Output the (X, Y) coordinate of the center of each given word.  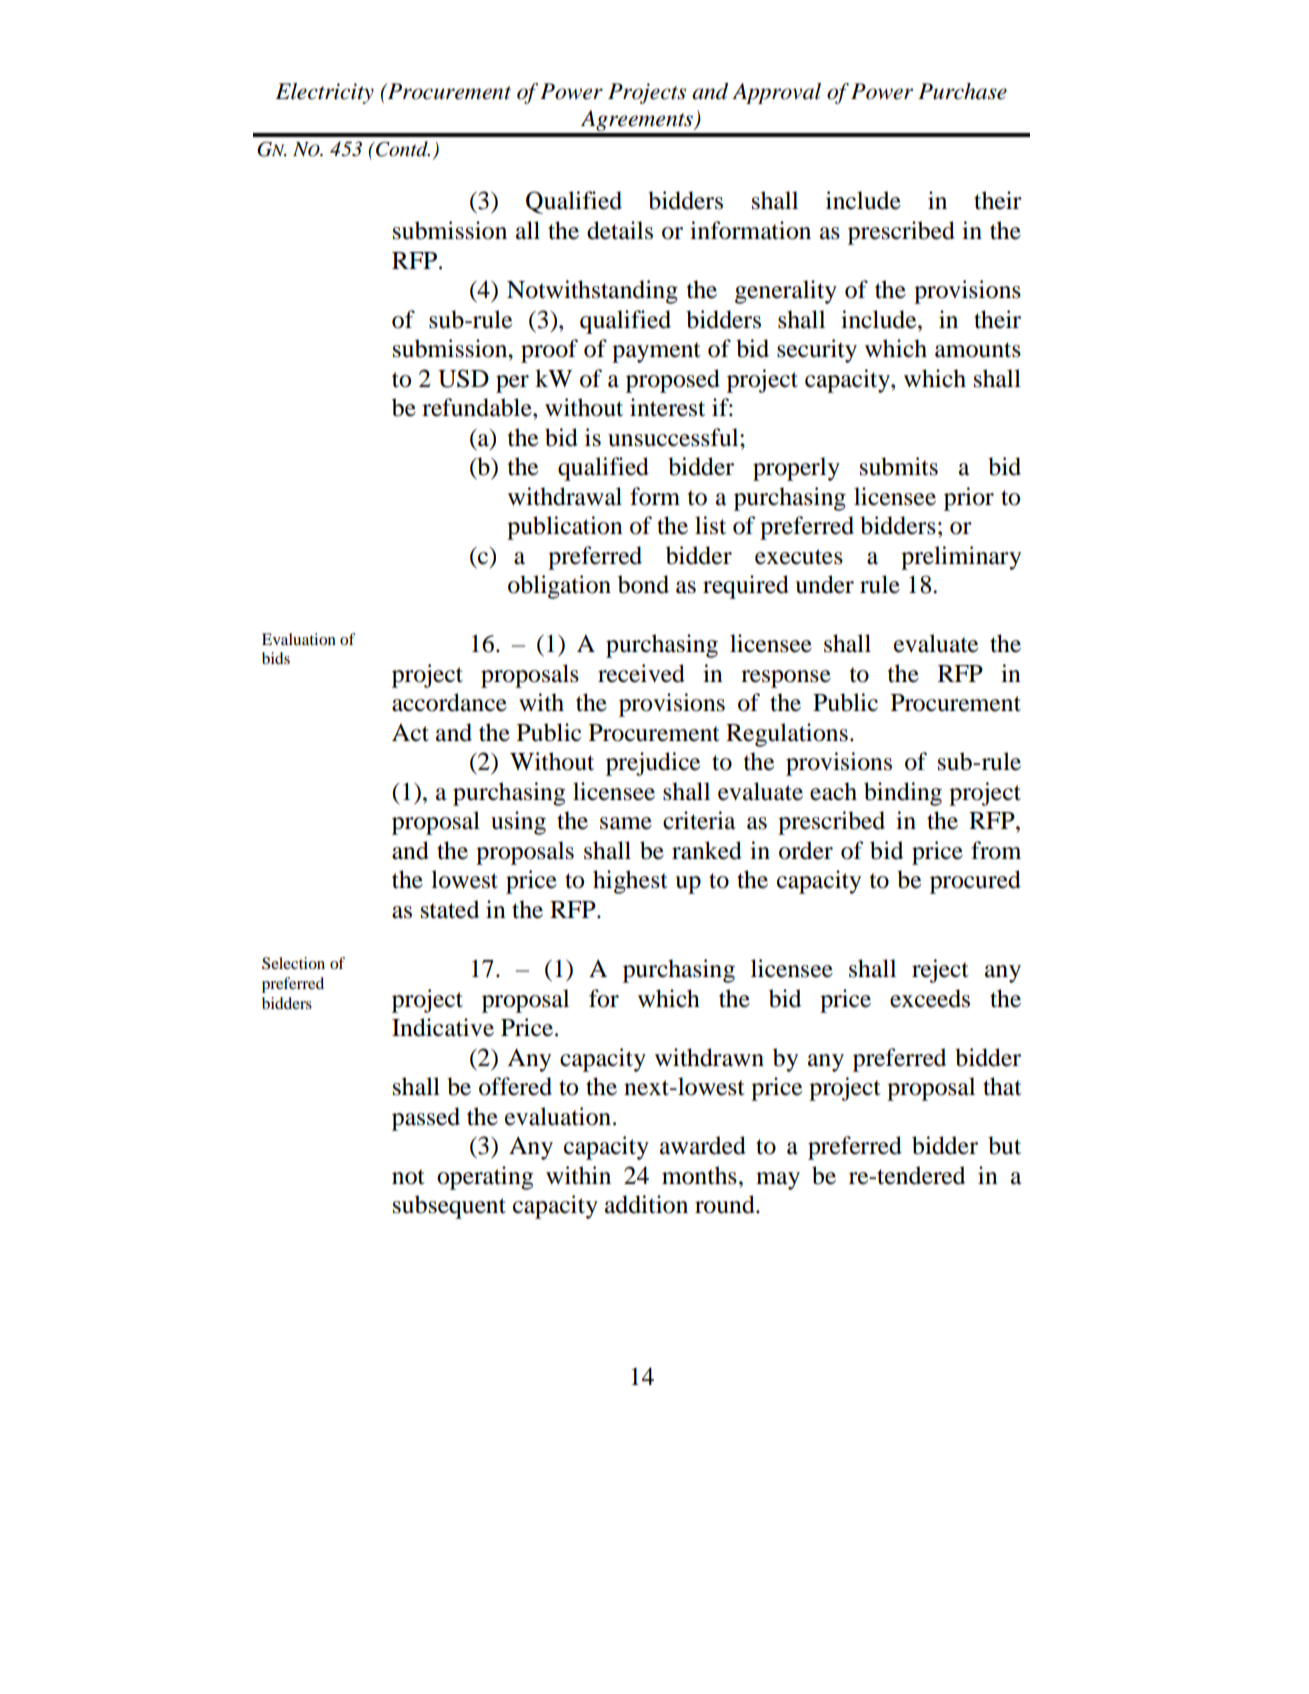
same (626, 823)
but (1004, 1145)
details (620, 230)
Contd (402, 149)
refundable (478, 407)
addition (646, 1204)
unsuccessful (674, 437)
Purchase (962, 91)
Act (410, 733)
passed (426, 1119)
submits (899, 466)
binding (903, 794)
